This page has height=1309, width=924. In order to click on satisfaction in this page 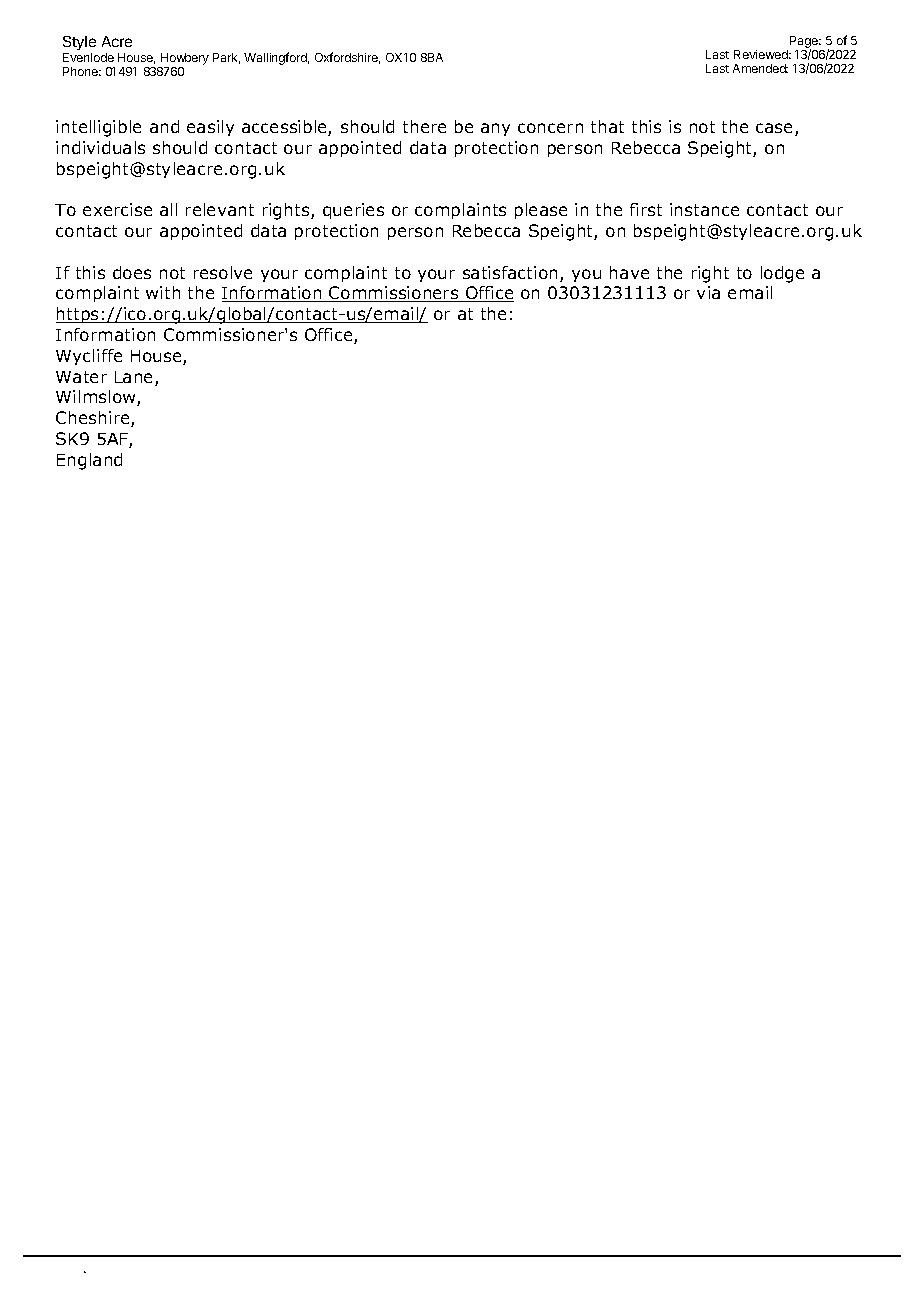, I will do `click(510, 272)`.
